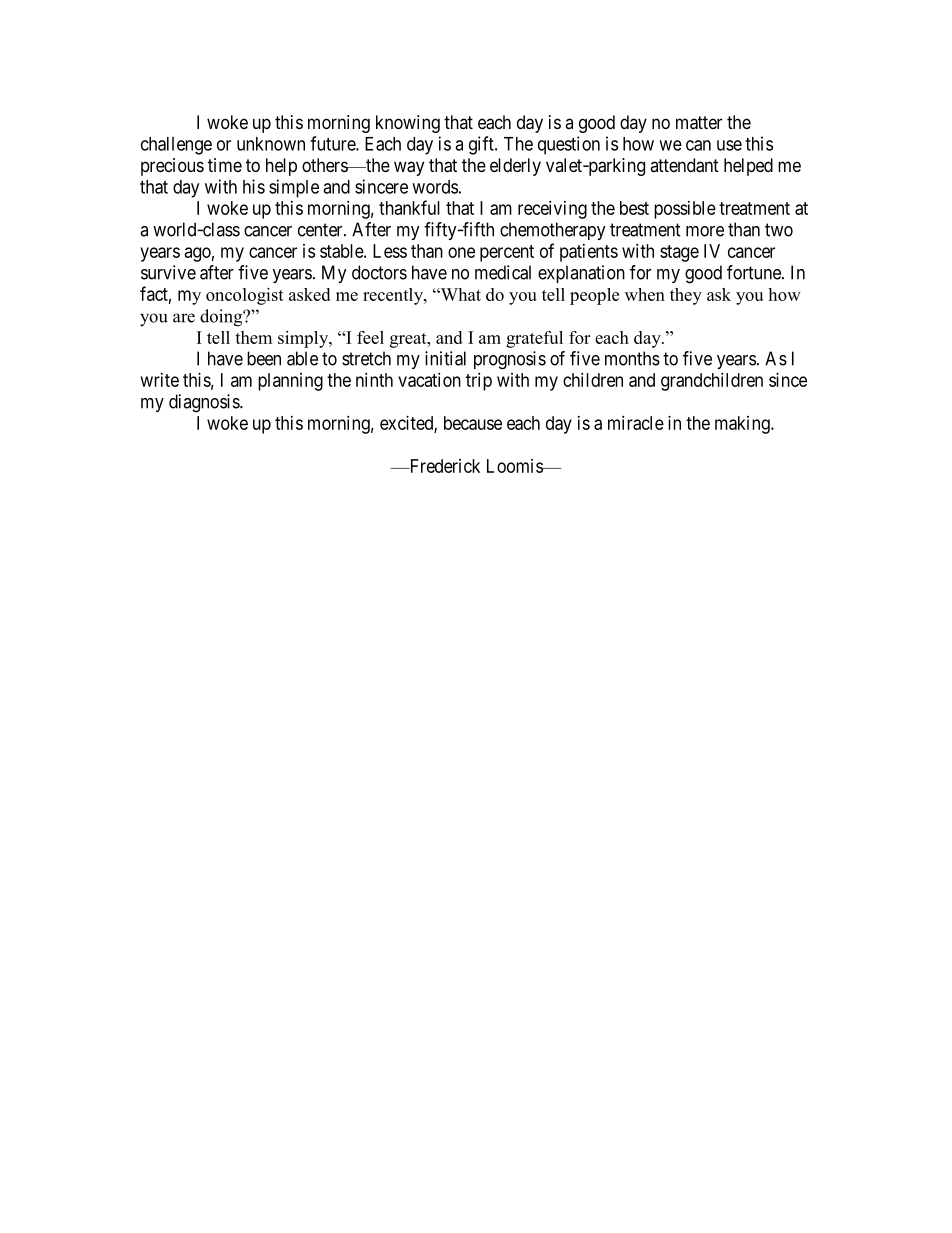 This screenshot has height=1233, width=952. I want to click on months, so click(632, 358).
